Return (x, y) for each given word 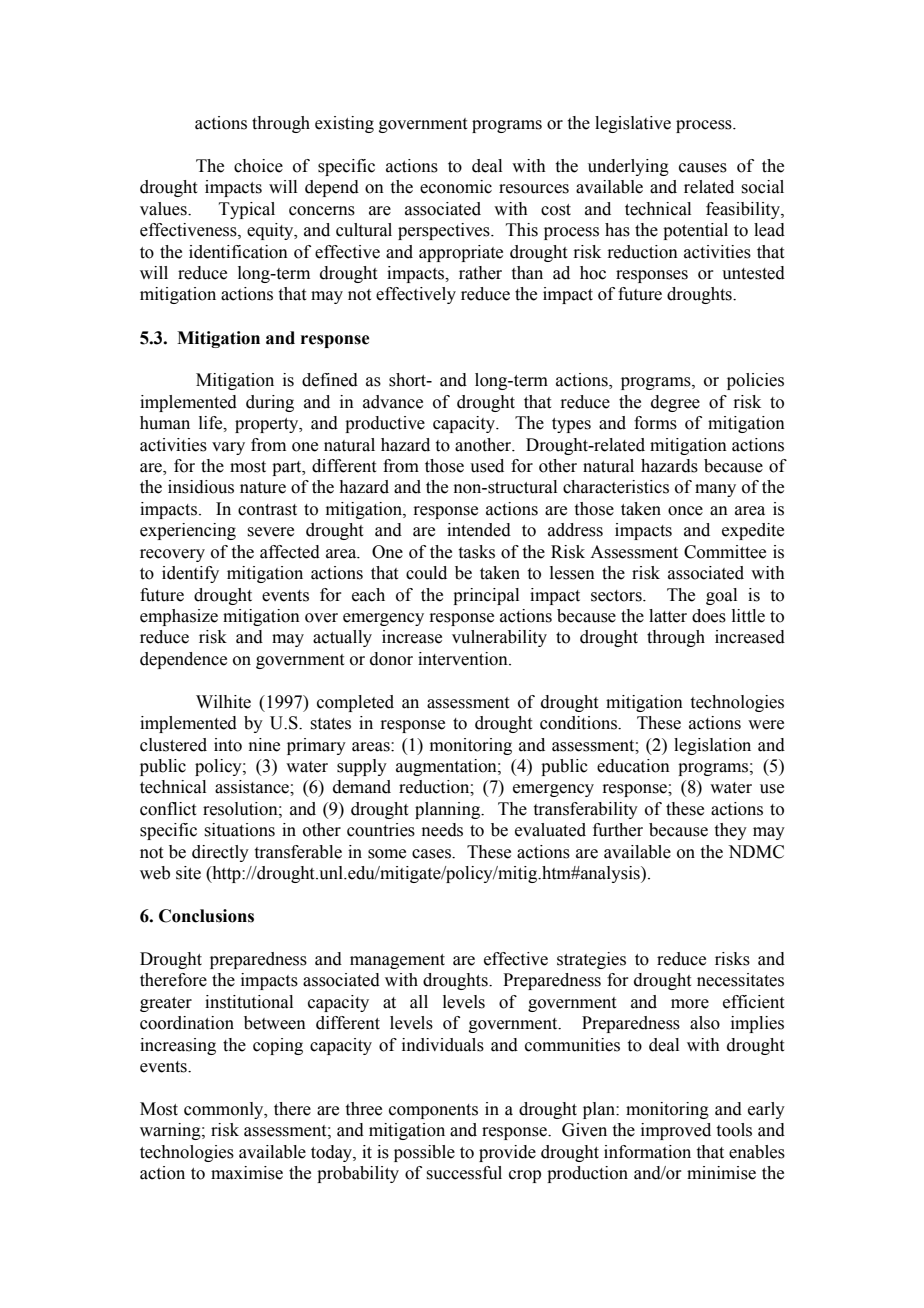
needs (442, 830)
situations (239, 830)
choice (258, 166)
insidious (201, 487)
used (487, 466)
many (715, 490)
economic (456, 187)
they (731, 831)
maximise (247, 1173)
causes (703, 168)
